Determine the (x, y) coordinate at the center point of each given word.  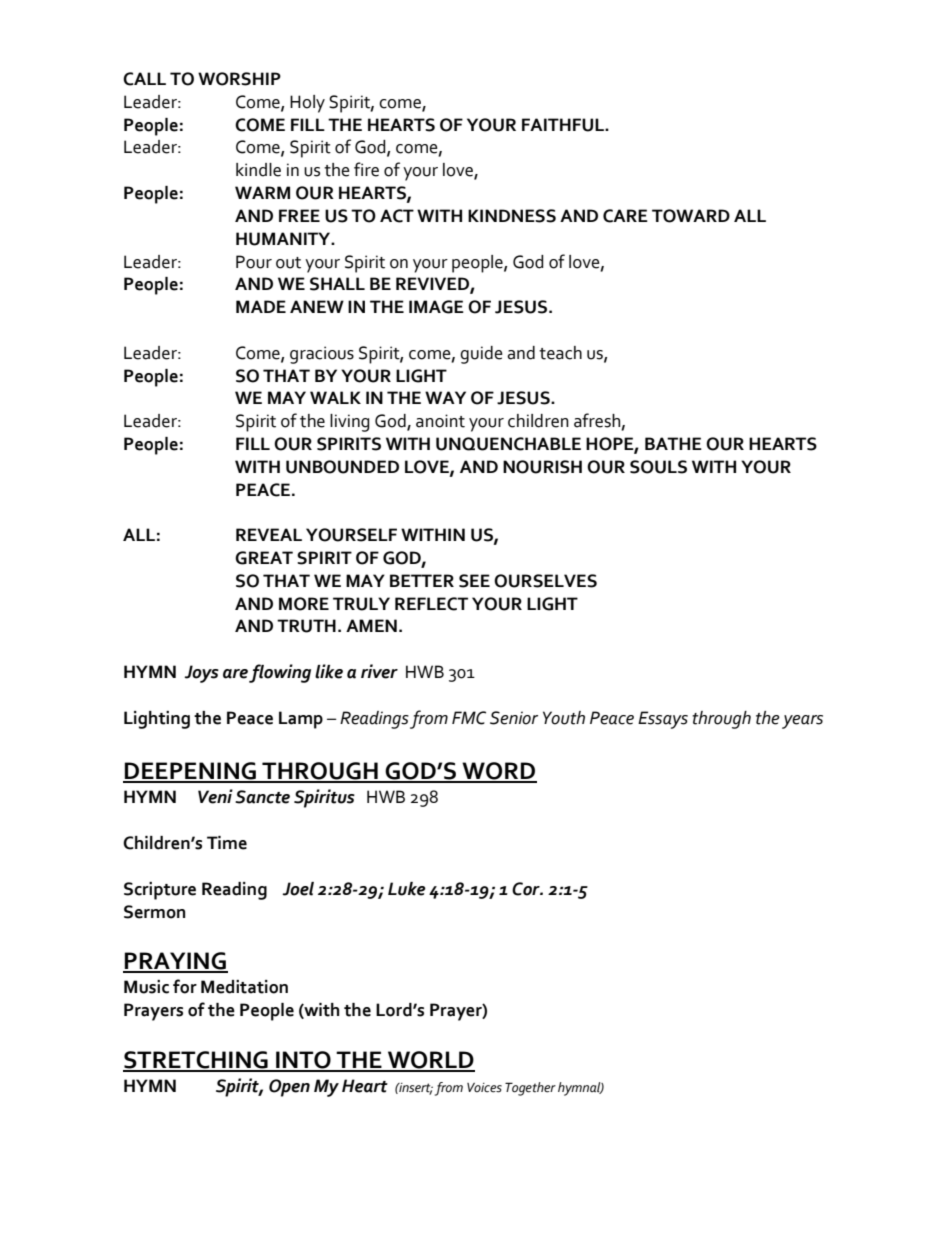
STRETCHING (196, 1061)
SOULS (658, 467)
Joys (201, 674)
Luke (407, 889)
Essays (663, 720)
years (802, 722)
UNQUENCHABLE (508, 444)
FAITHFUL (564, 125)
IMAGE (436, 307)
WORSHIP (239, 79)
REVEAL (269, 534)
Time (227, 843)
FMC (469, 718)
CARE (625, 216)
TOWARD (691, 216)
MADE (261, 306)
